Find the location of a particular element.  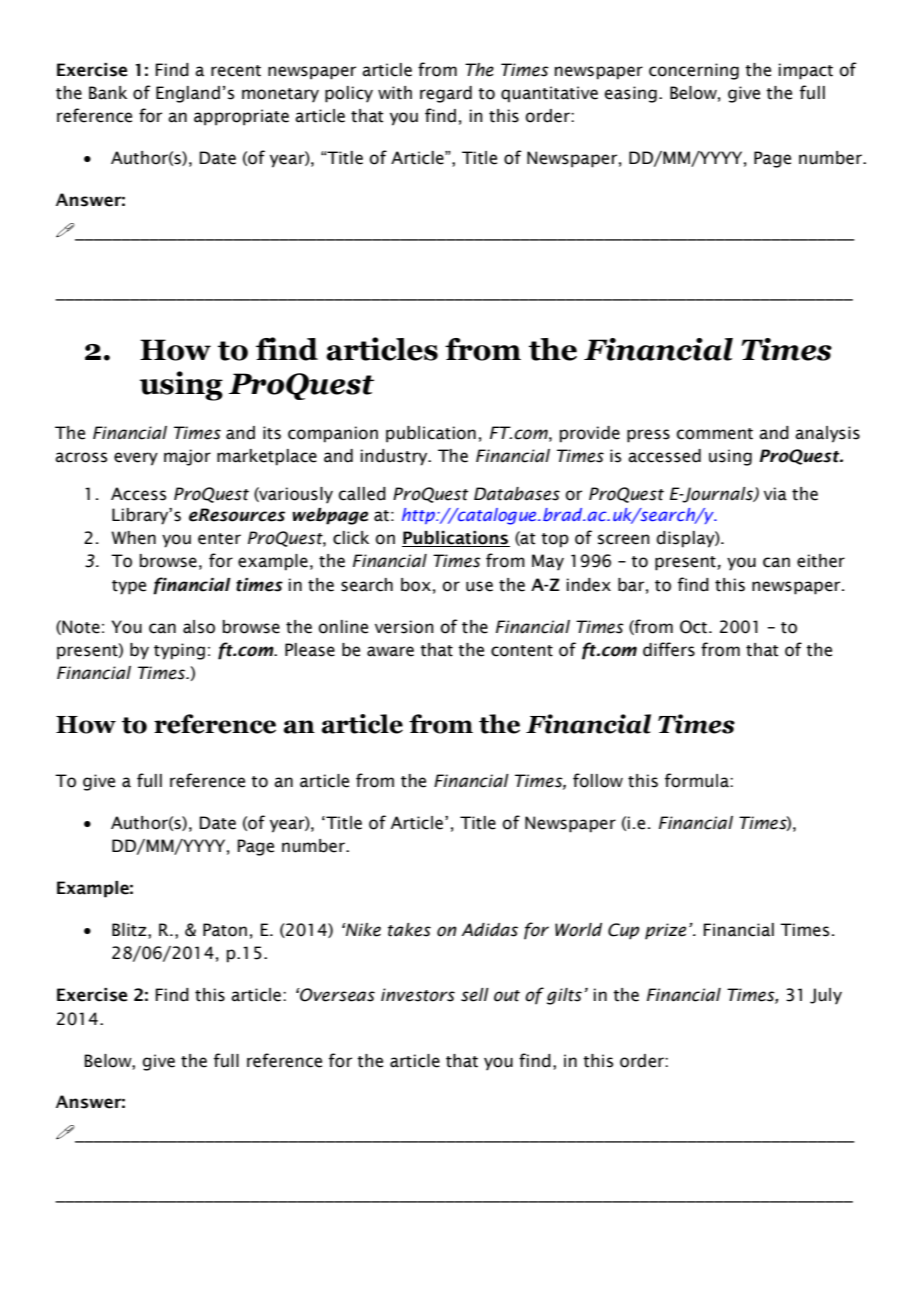

use is located at coordinates (479, 586).
